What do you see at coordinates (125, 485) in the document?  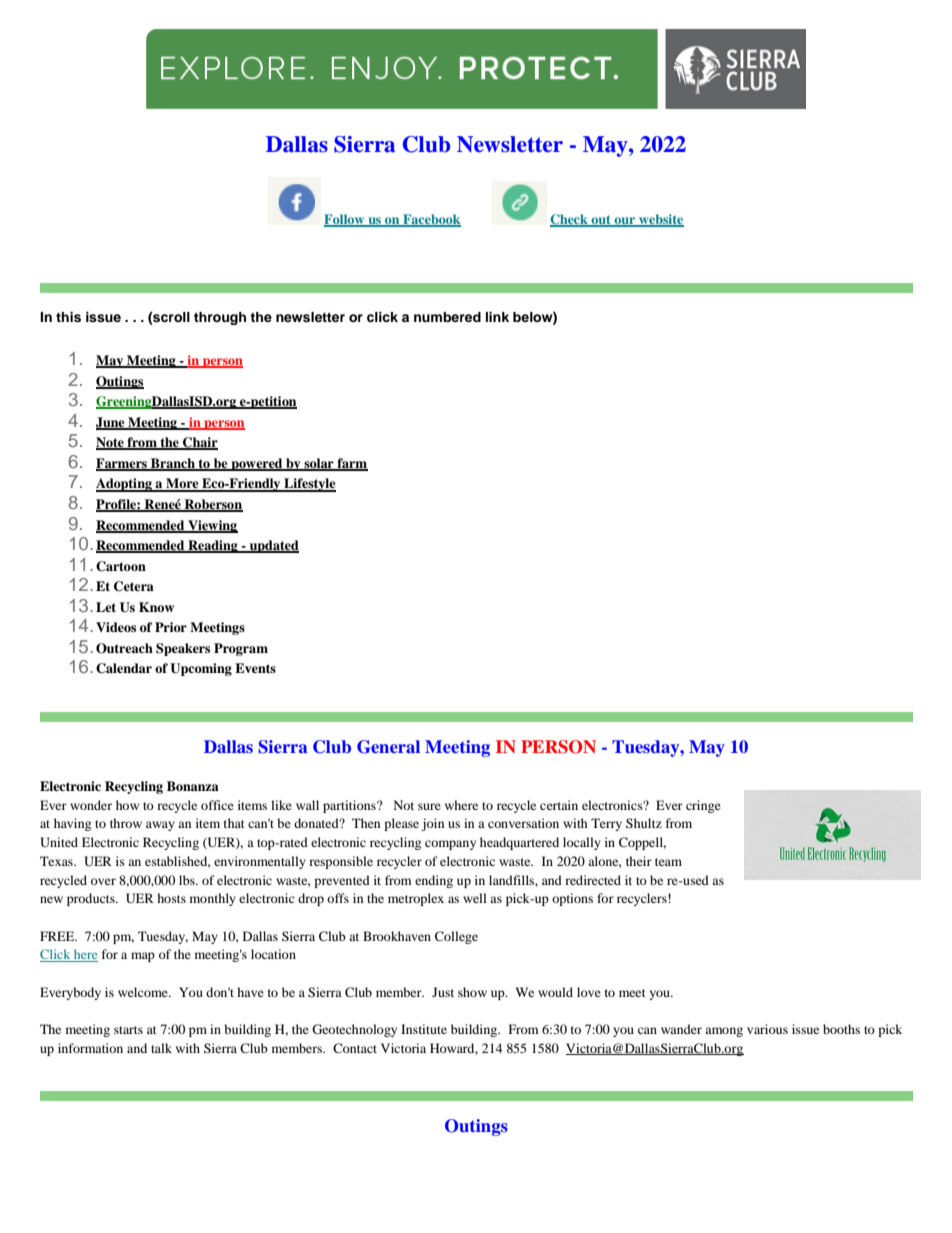 I see `Adopting` at bounding box center [125, 485].
